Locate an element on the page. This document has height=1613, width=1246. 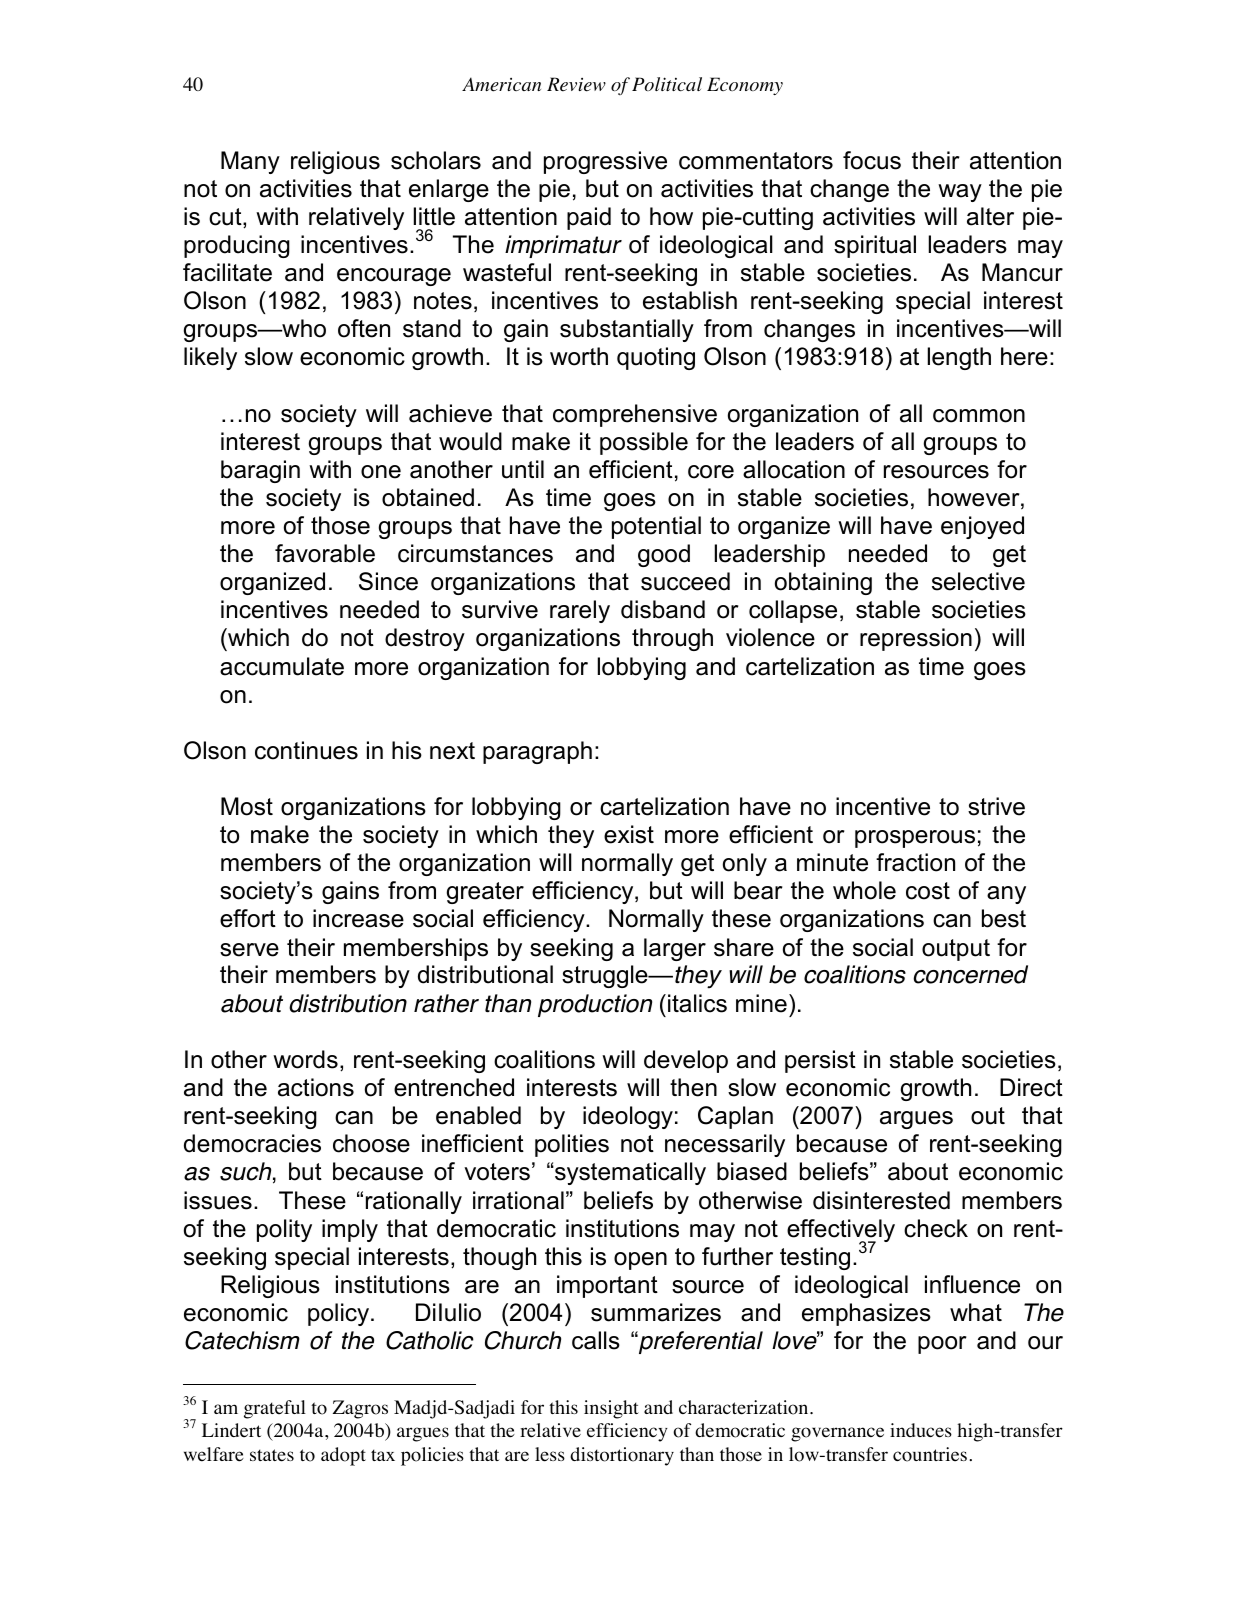
Many is located at coordinates (250, 162).
